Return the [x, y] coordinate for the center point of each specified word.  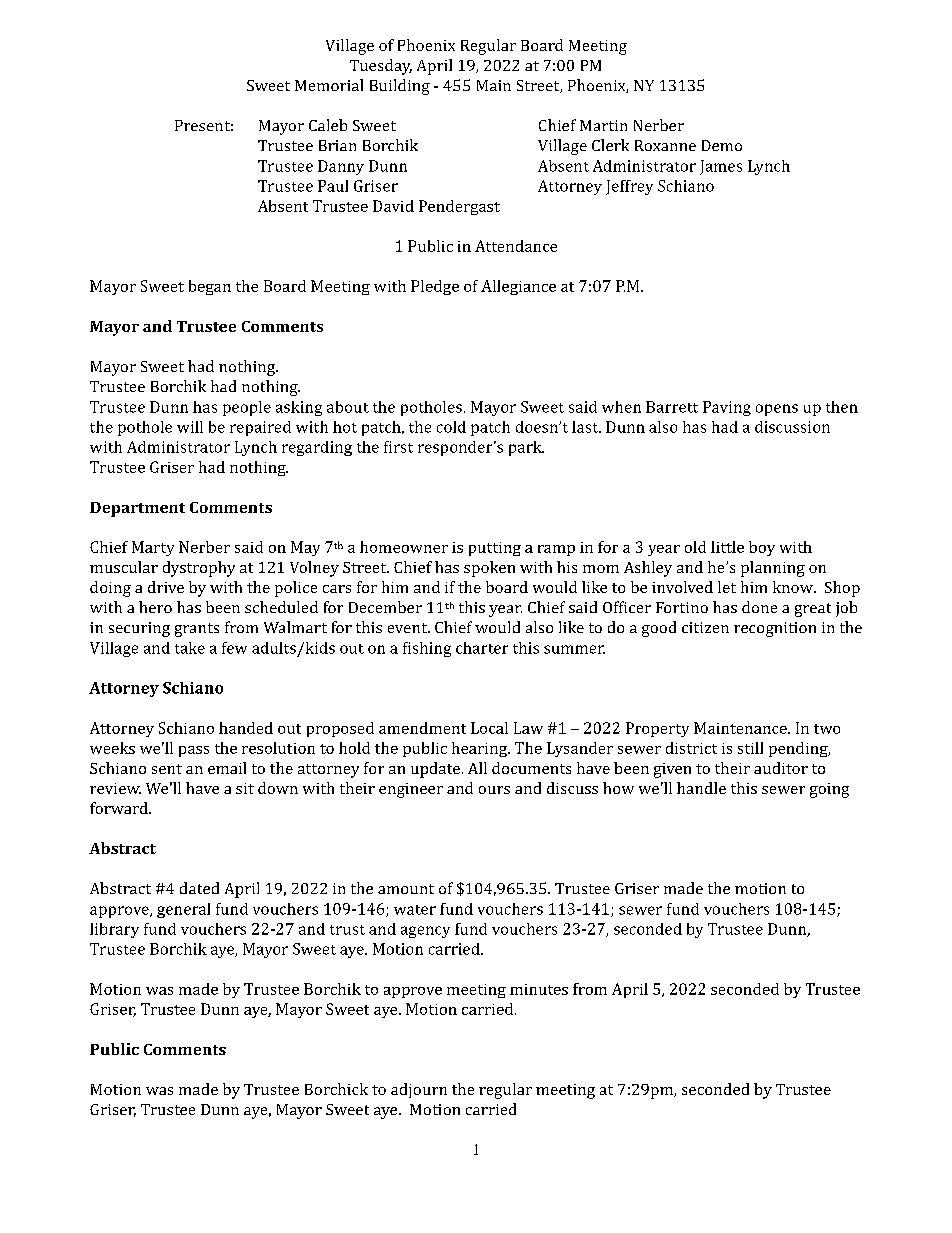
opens [777, 410]
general [183, 910]
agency [425, 932]
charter [482, 648]
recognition [775, 629]
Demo [722, 145]
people [247, 408]
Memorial [329, 85]
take [190, 648]
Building [400, 87]
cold [451, 427]
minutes [539, 989]
